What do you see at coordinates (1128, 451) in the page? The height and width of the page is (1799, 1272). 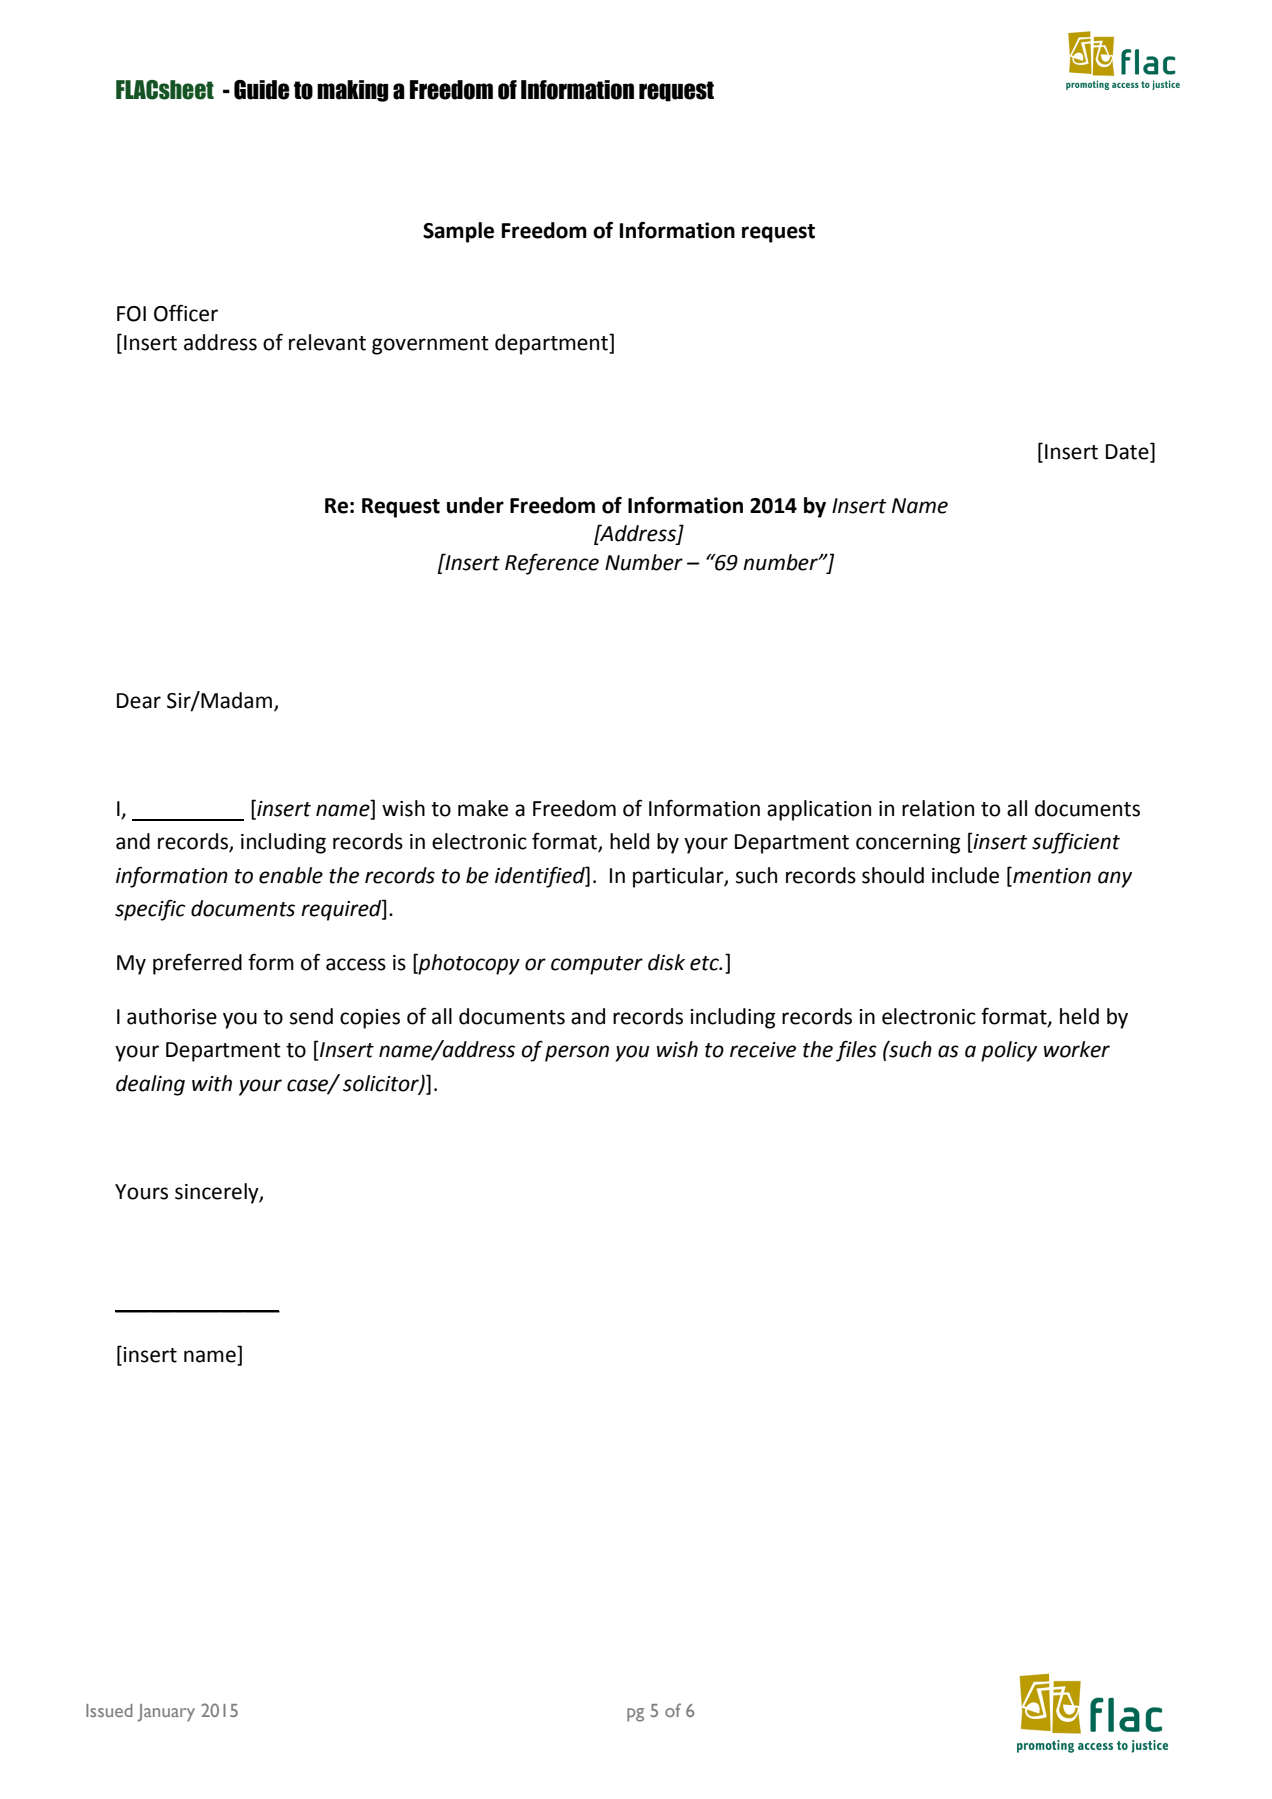 I see `Date` at bounding box center [1128, 451].
